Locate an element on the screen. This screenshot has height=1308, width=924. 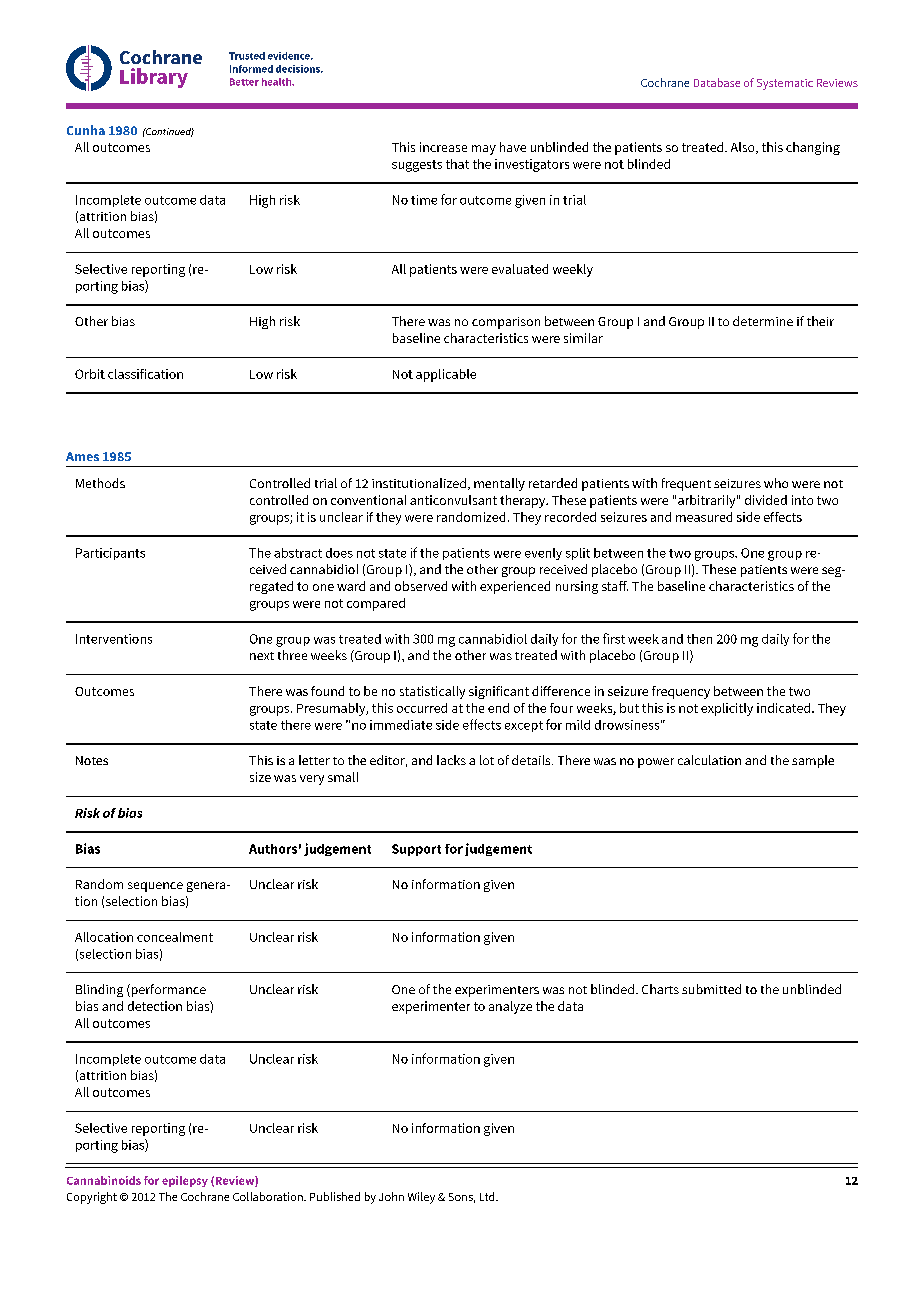
comparison is located at coordinates (506, 323).
